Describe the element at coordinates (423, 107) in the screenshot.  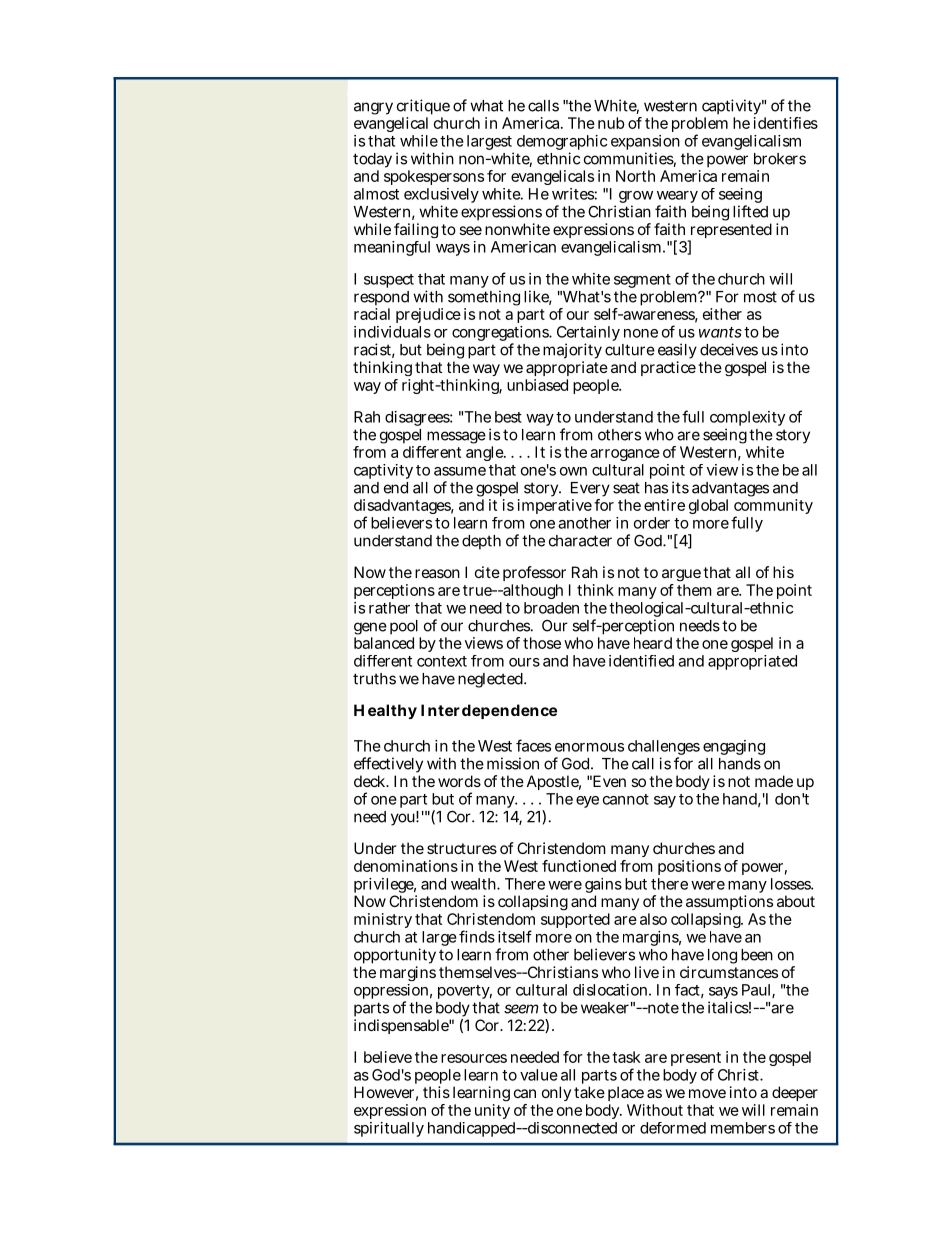
I see `critique` at that location.
